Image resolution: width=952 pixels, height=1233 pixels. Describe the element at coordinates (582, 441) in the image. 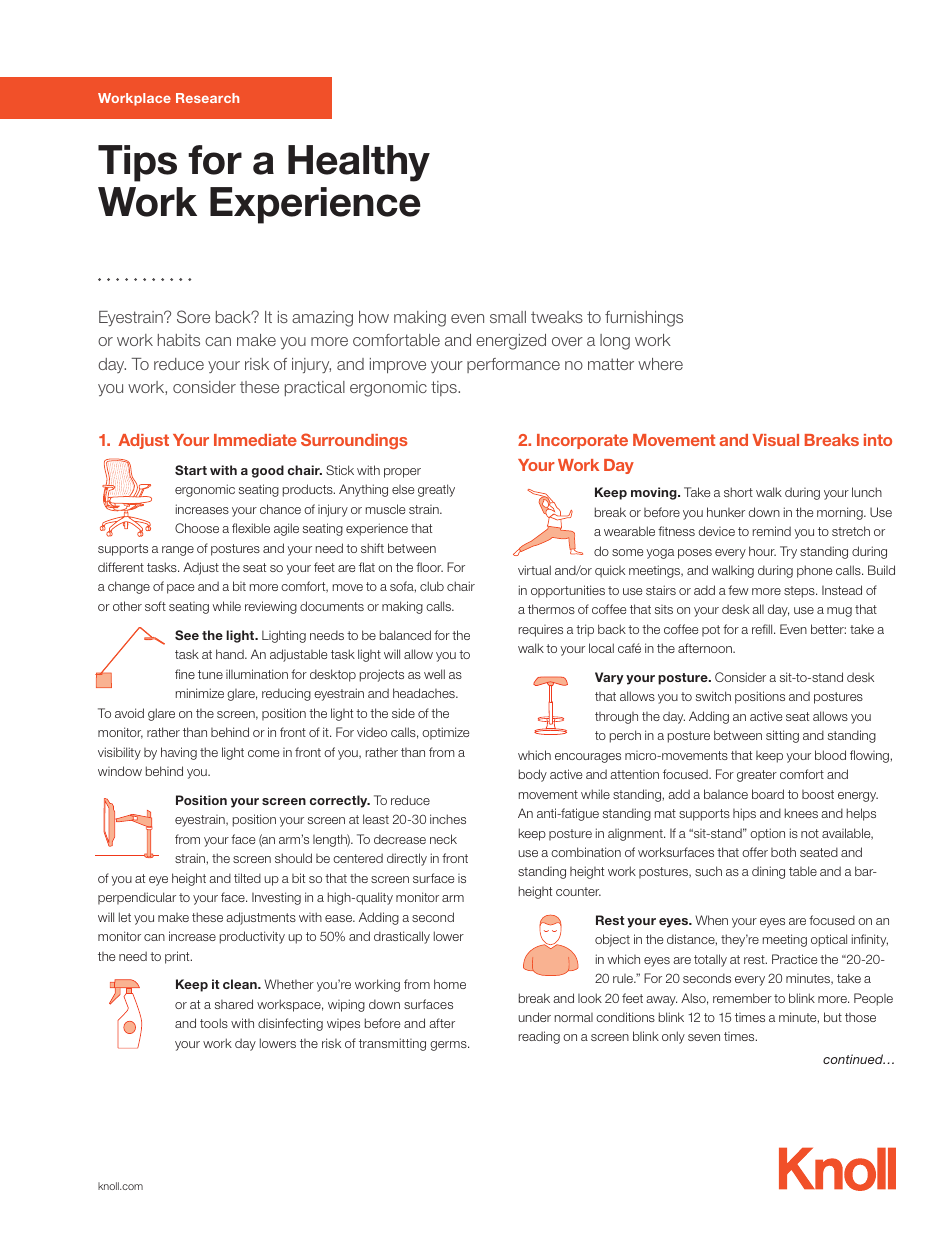

I see `Incorporate` at that location.
